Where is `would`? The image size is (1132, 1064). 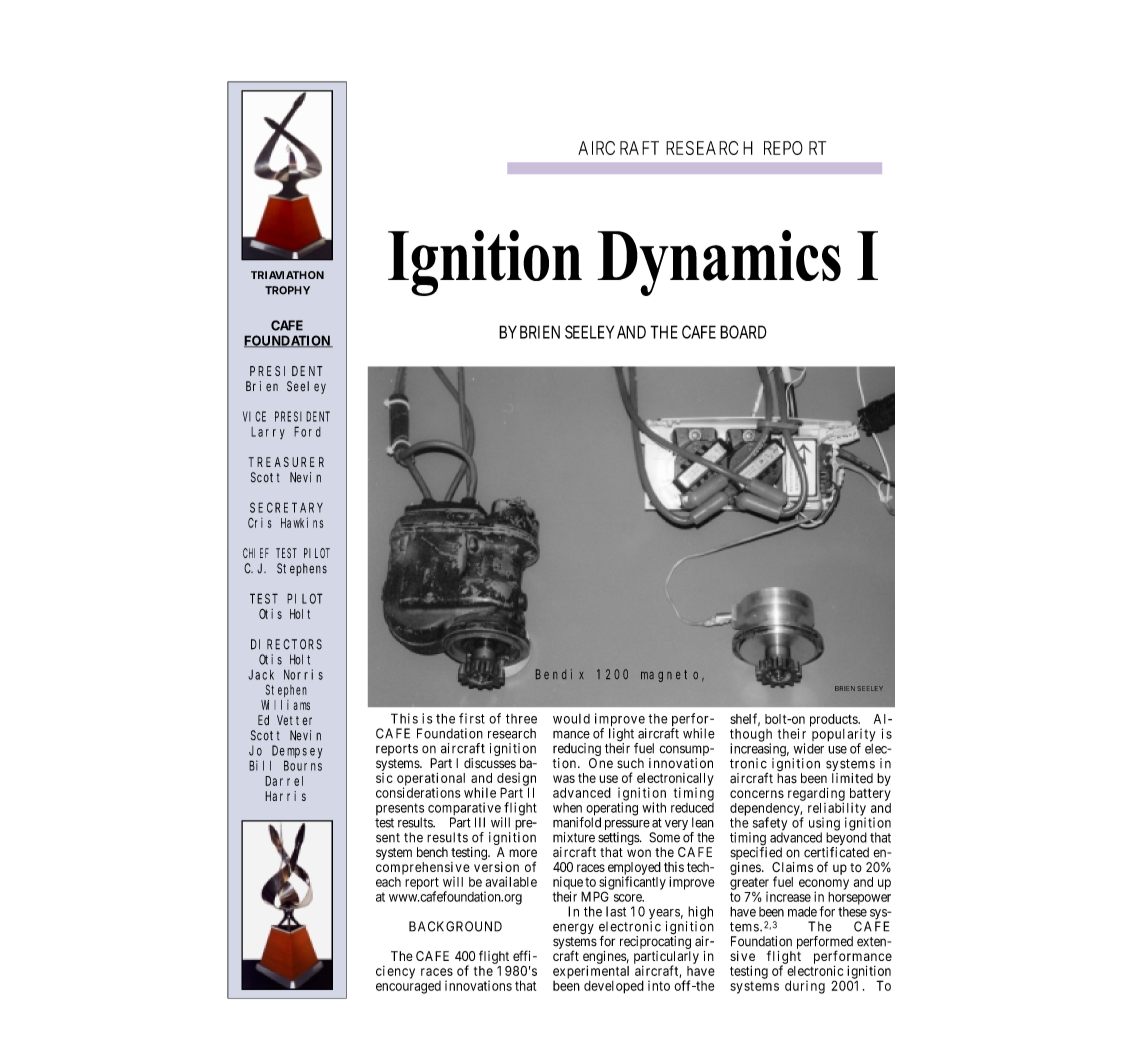
would is located at coordinates (571, 719).
